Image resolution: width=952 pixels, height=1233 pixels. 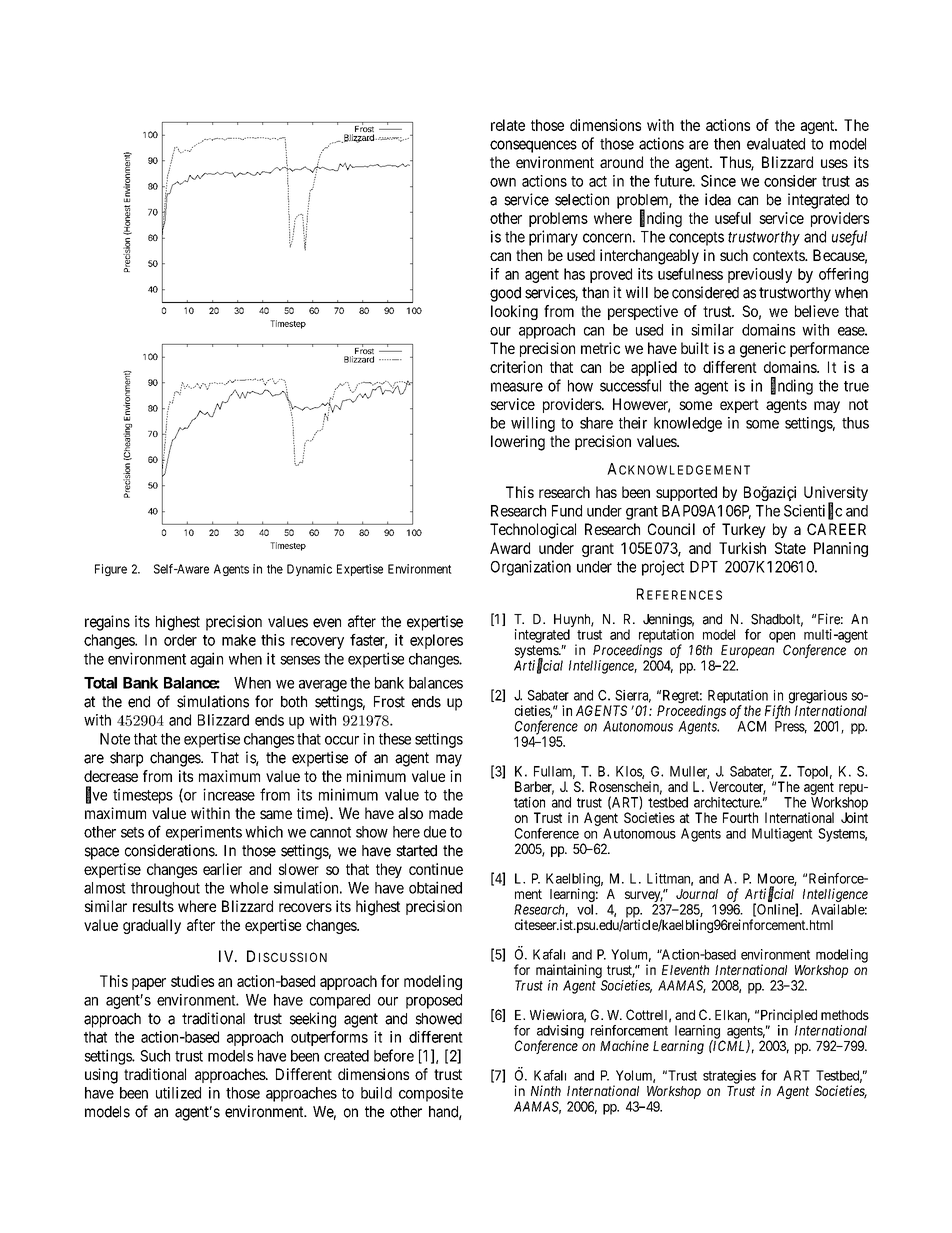 I want to click on relate, so click(x=508, y=125).
